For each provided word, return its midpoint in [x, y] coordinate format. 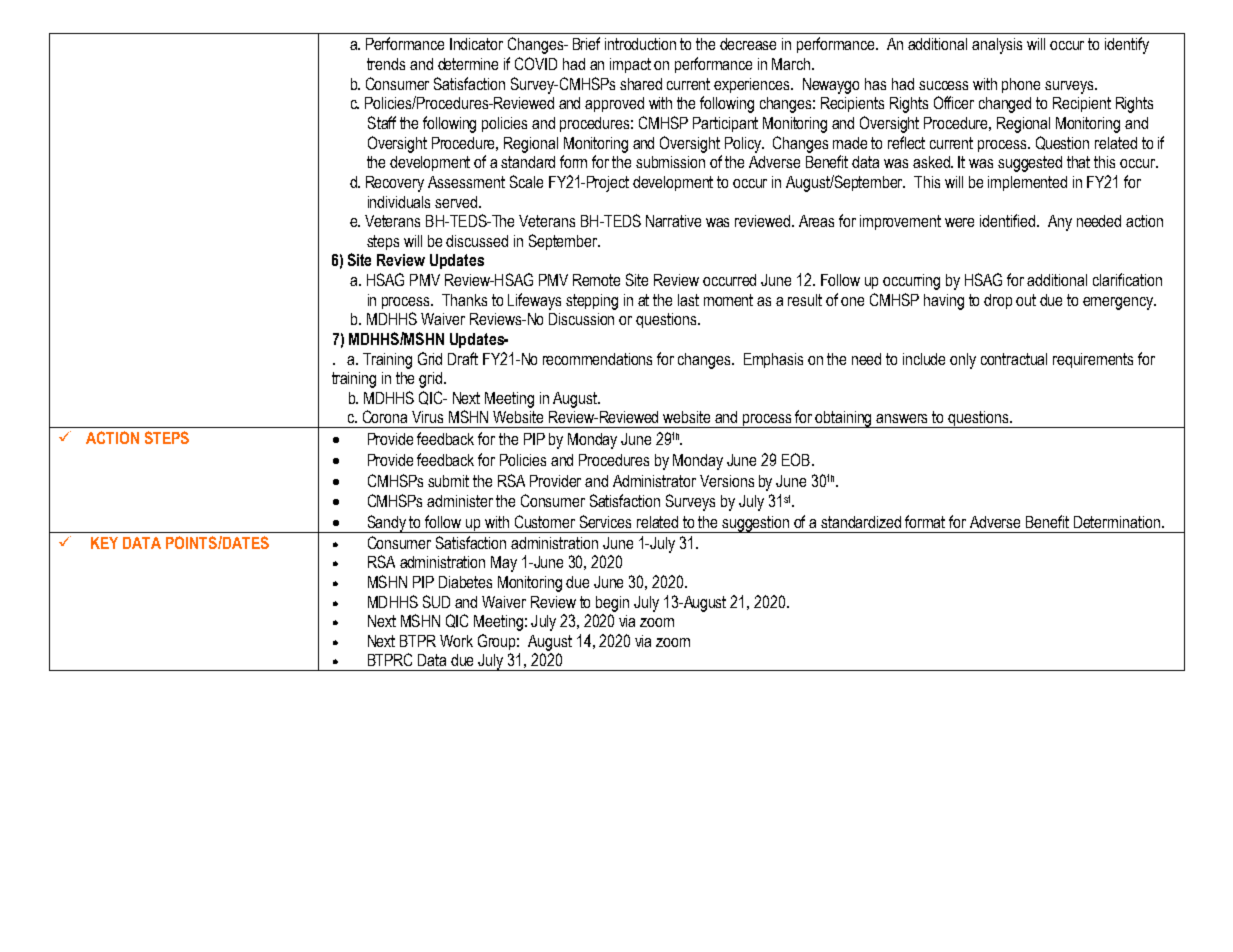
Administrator [654, 481]
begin [612, 604]
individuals [399, 202]
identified [1007, 220]
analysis [997, 46]
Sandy [387, 524]
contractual [1014, 359]
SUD [436, 601]
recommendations [597, 359]
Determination [1117, 522]
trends [386, 64]
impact [630, 65]
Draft [463, 358]
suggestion [756, 524]
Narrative [673, 221]
